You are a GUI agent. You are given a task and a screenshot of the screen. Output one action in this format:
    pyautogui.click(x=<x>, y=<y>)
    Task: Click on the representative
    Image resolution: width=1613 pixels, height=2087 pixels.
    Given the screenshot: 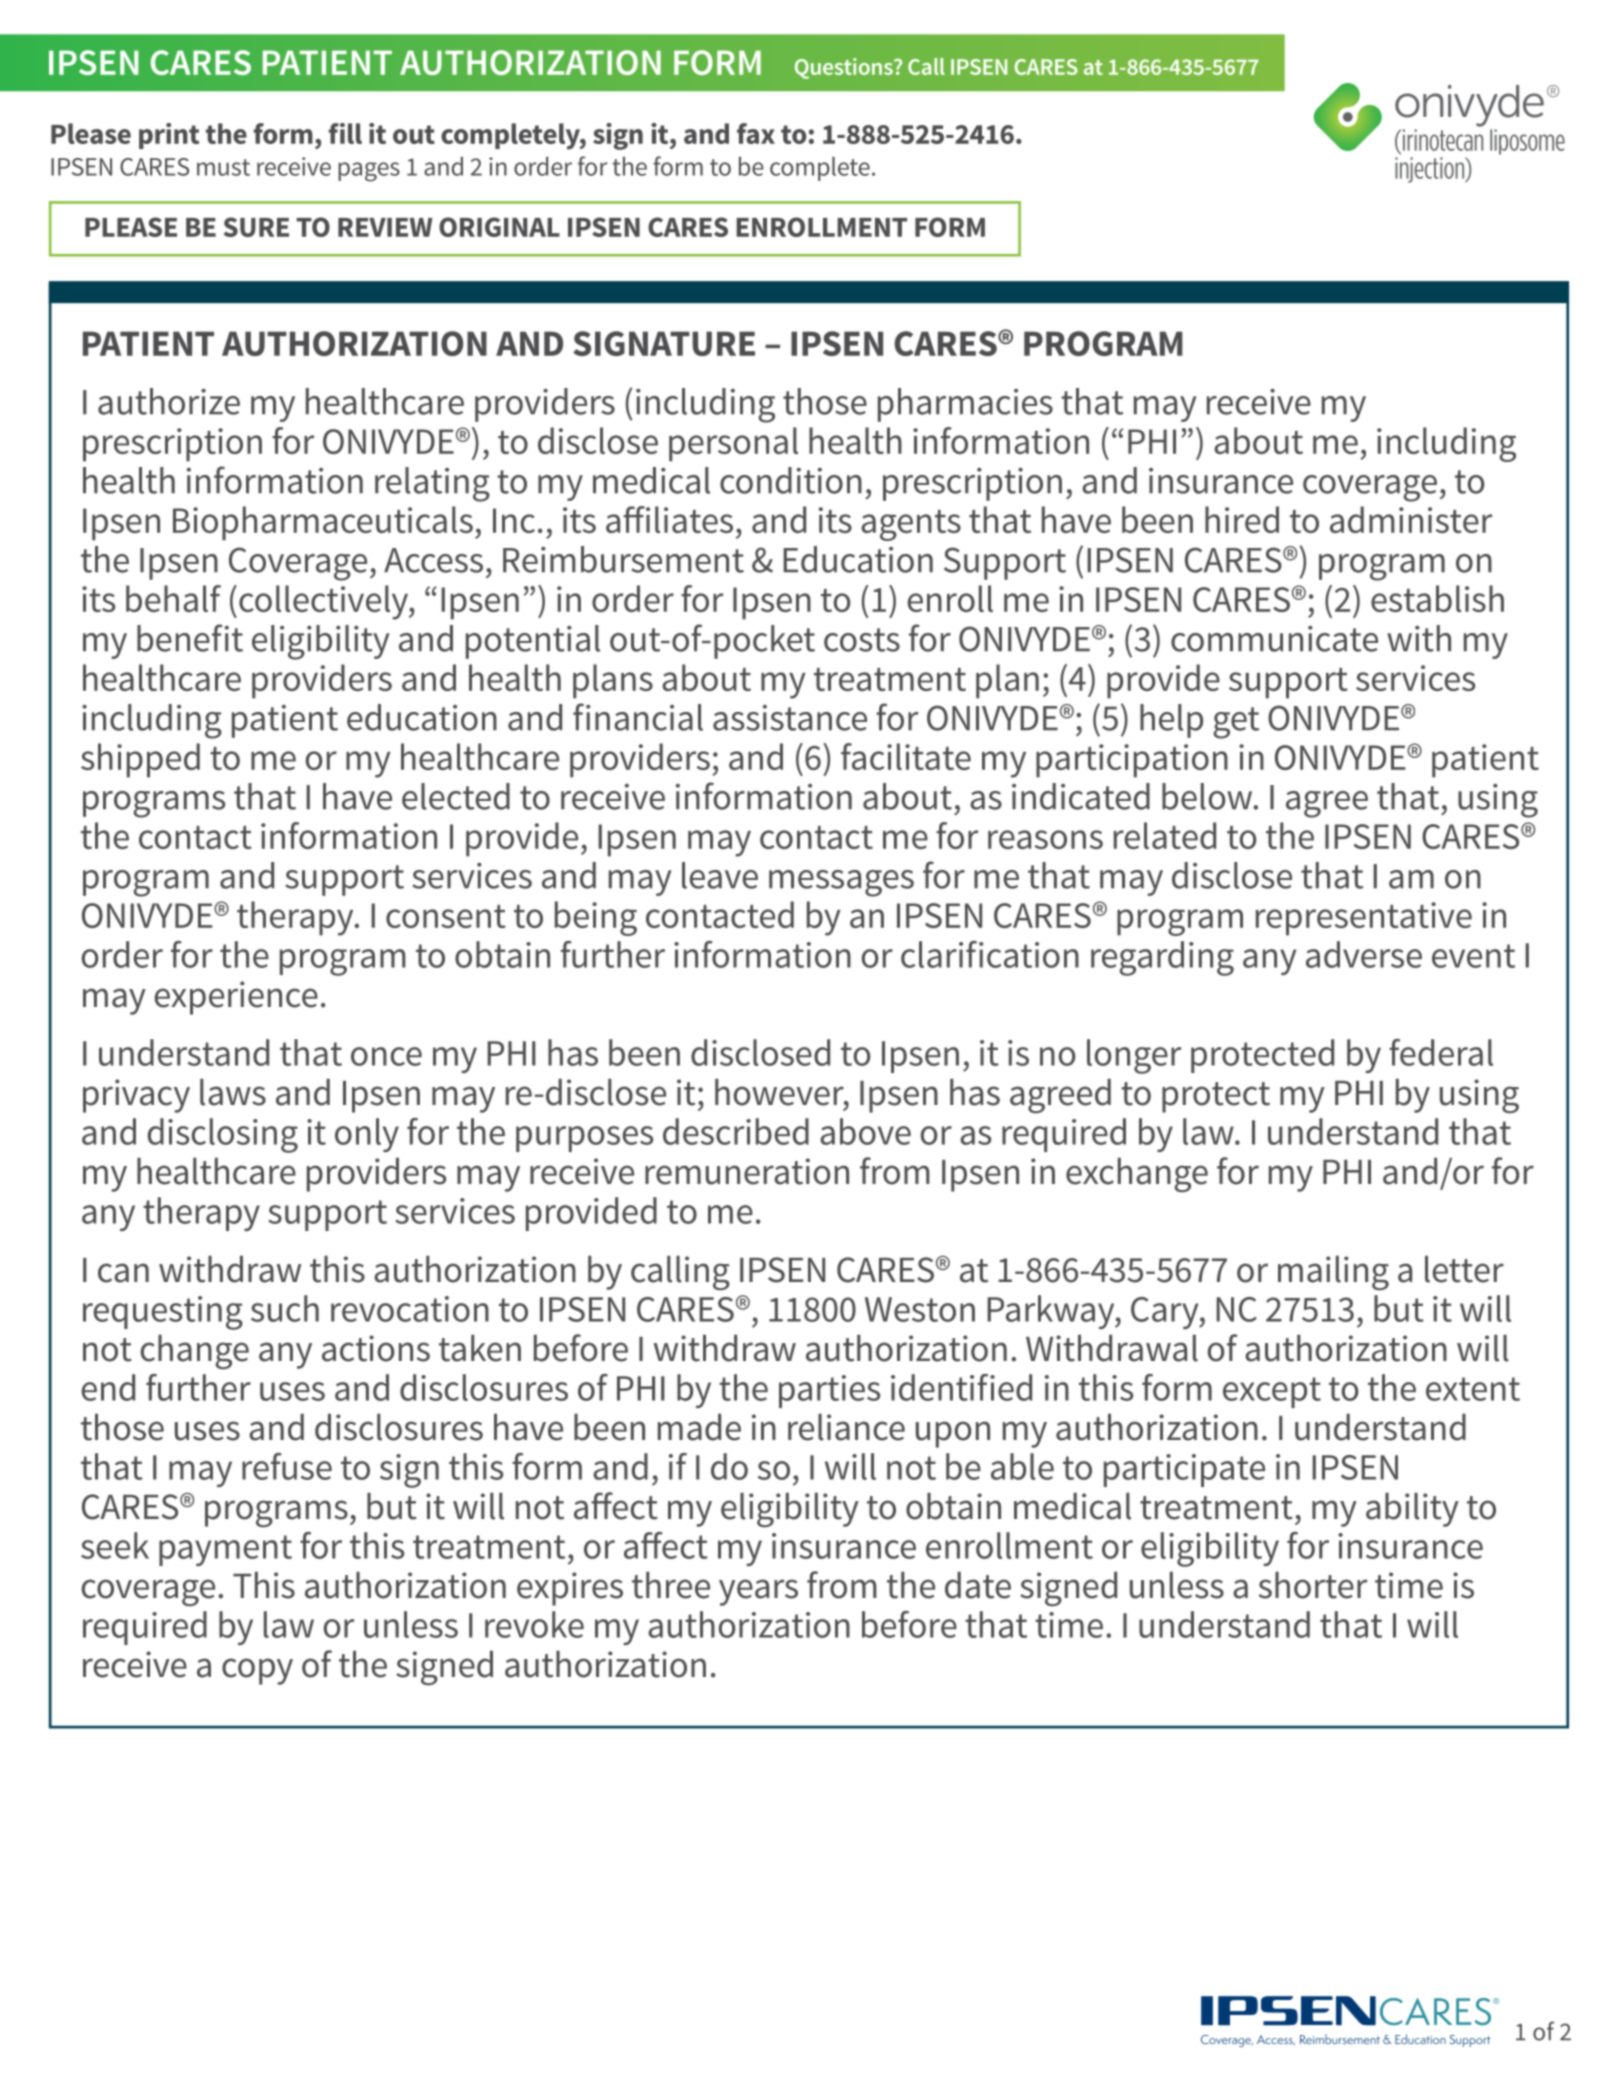 What is the action you would take?
    pyautogui.click(x=1364, y=919)
